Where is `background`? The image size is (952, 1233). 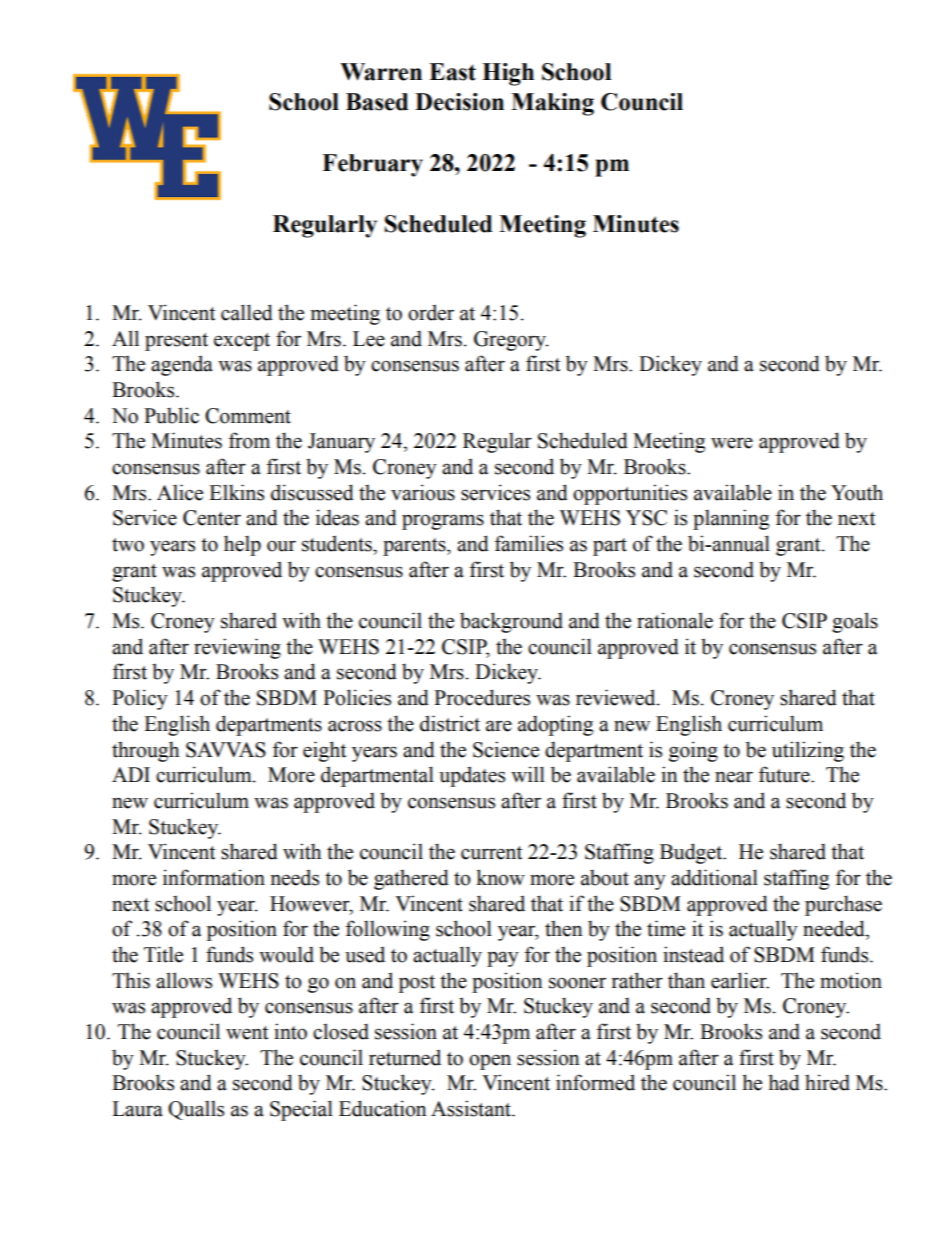 background is located at coordinates (511, 622).
